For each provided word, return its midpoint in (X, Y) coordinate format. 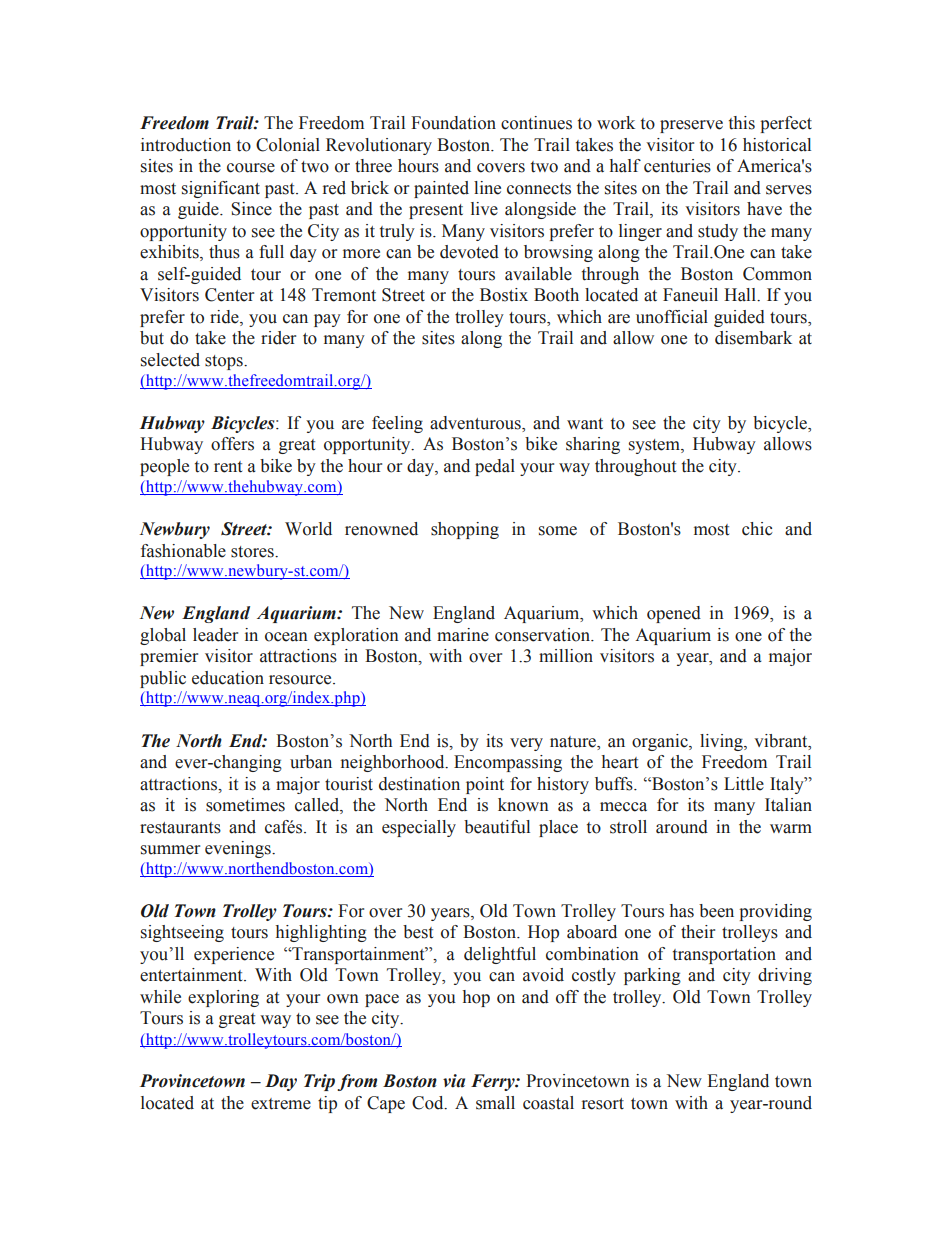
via (454, 1081)
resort (603, 1104)
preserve (691, 126)
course (251, 168)
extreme (281, 1104)
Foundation (453, 123)
